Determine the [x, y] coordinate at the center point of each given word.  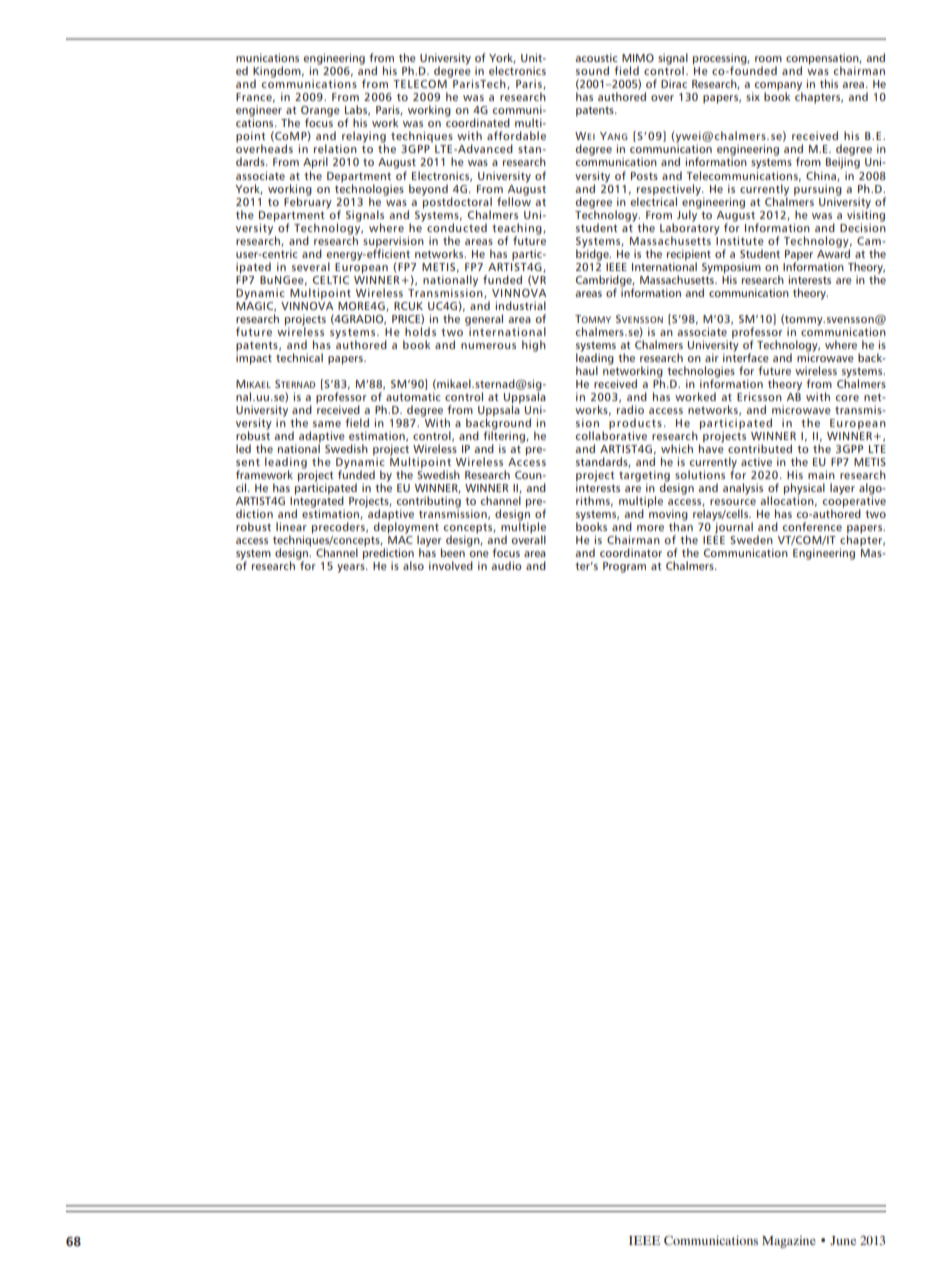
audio [506, 565]
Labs [357, 110]
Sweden [751, 539]
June [843, 1240]
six [753, 96]
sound [592, 70]
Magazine [789, 1242]
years [352, 568]
